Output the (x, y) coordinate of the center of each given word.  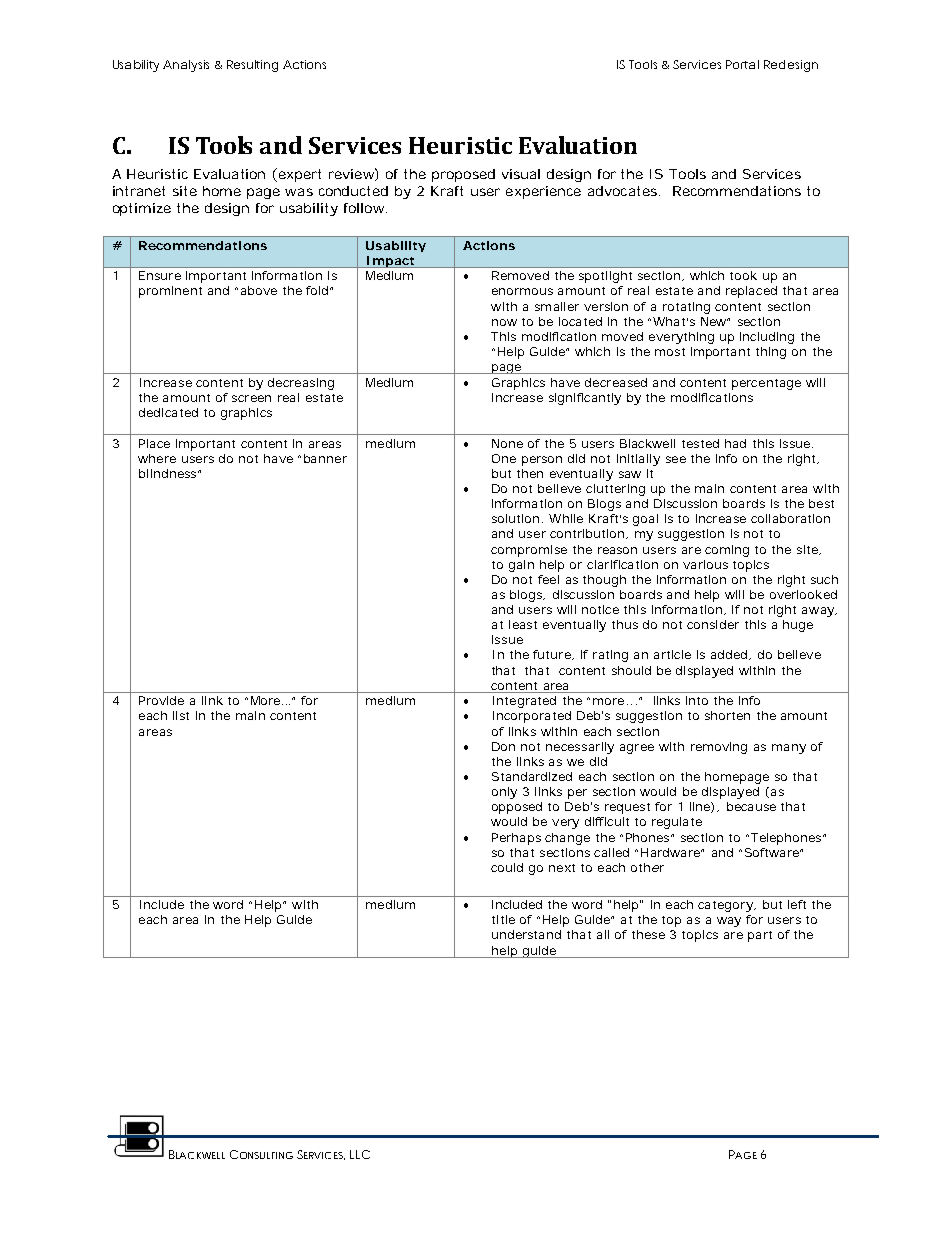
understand (526, 934)
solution (515, 518)
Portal (742, 64)
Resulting (252, 66)
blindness (167, 473)
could (507, 867)
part (760, 936)
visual (521, 174)
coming (727, 551)
